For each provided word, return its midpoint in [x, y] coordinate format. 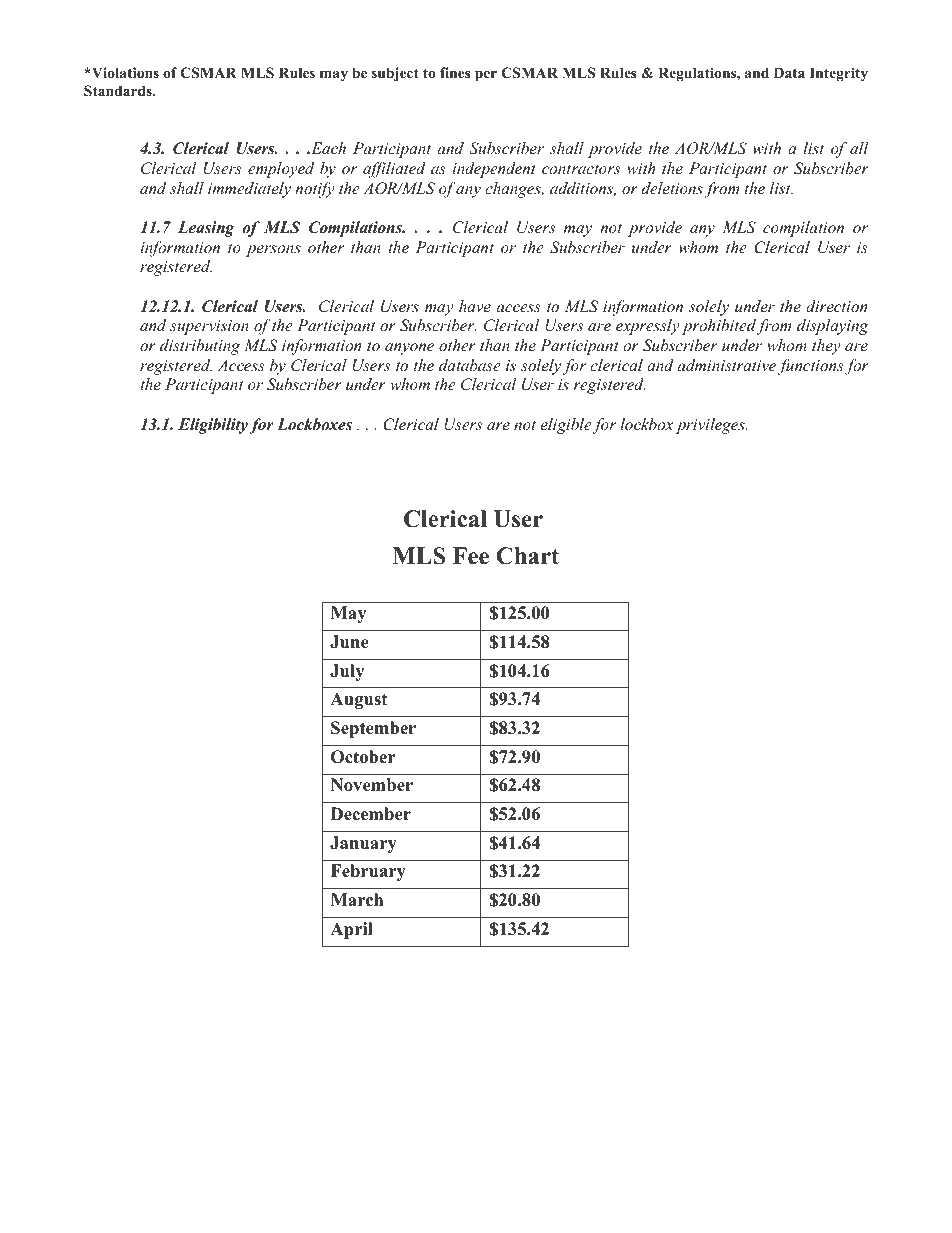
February [368, 872]
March [357, 900]
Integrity [839, 74]
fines [455, 72]
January [363, 844]
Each [327, 148]
